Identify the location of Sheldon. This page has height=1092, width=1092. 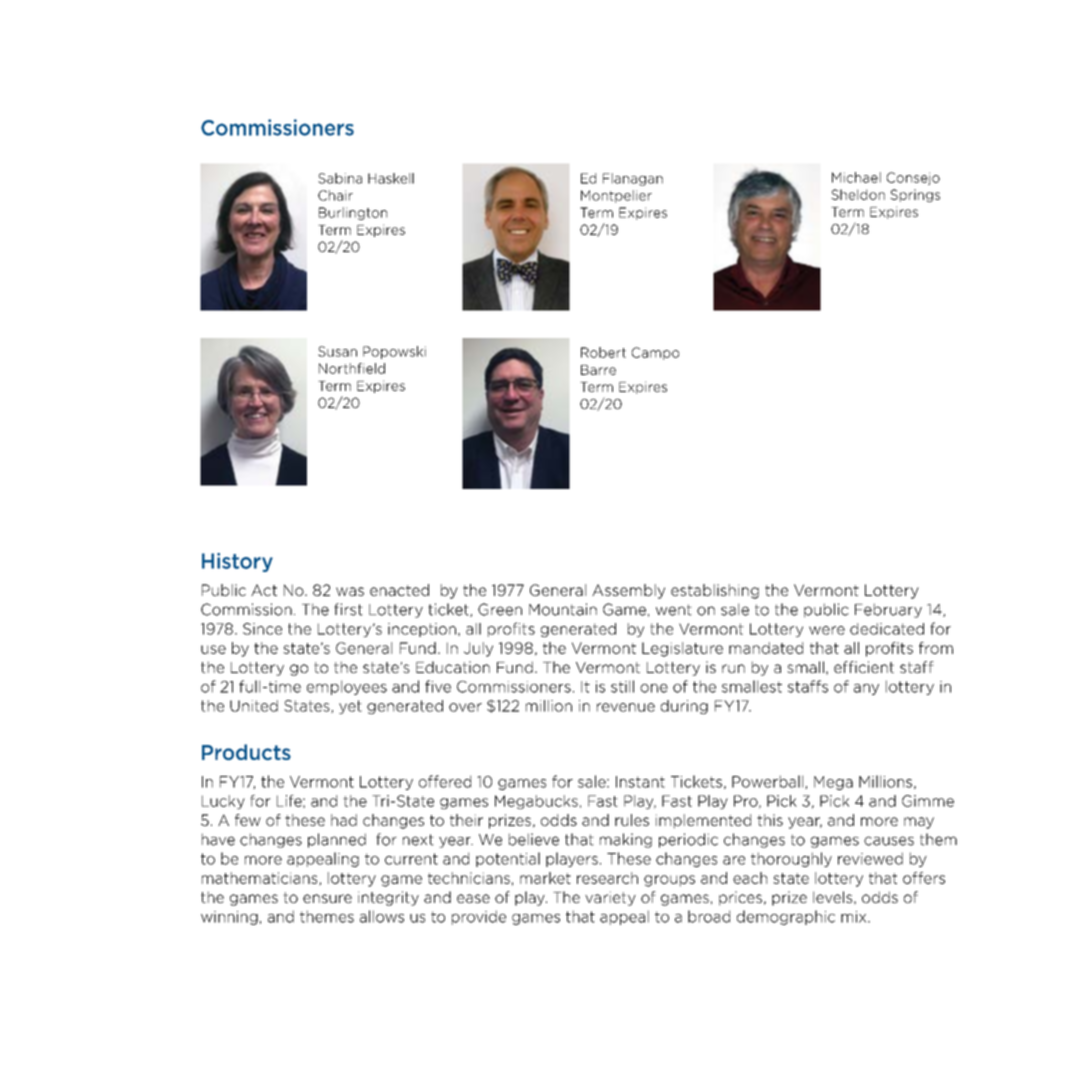
(858, 194).
